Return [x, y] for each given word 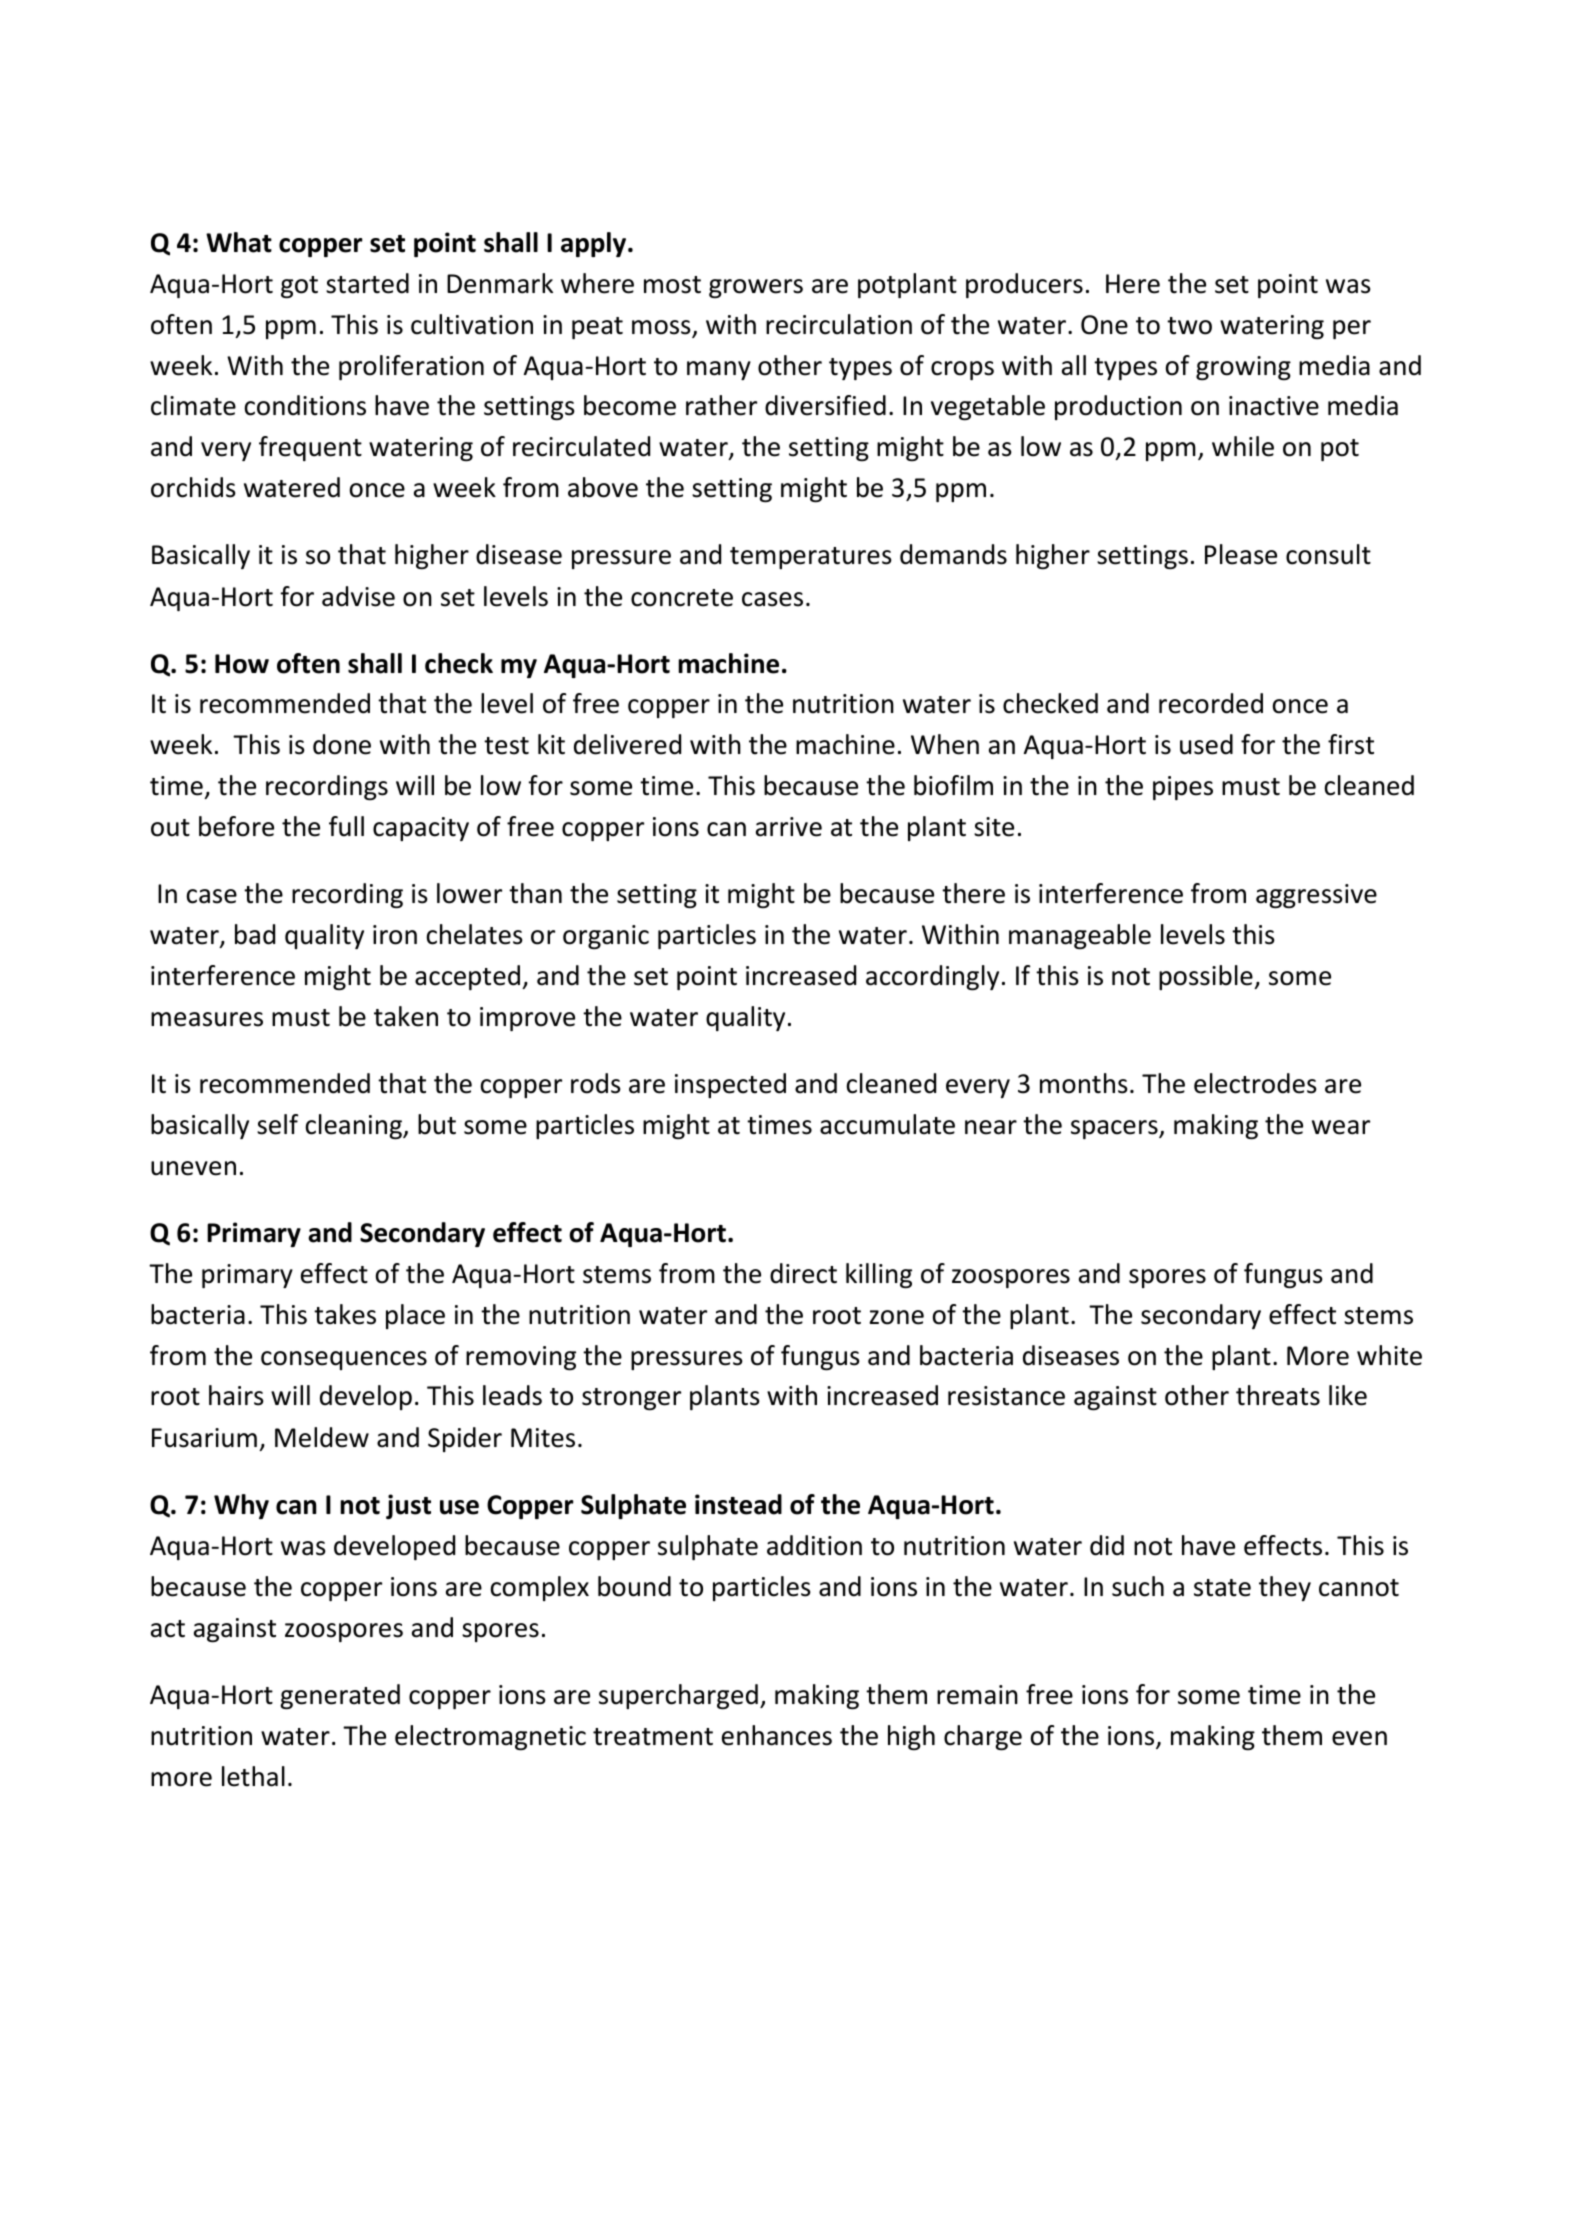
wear [1341, 1127]
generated [340, 1696]
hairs [236, 1395]
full [346, 826]
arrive [789, 827]
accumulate [887, 1124]
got [299, 287]
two [1189, 326]
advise [358, 596]
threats [1278, 1395]
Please [1241, 554]
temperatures [811, 558]
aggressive [1316, 896]
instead [738, 1504]
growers [756, 288]
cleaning [355, 1126]
